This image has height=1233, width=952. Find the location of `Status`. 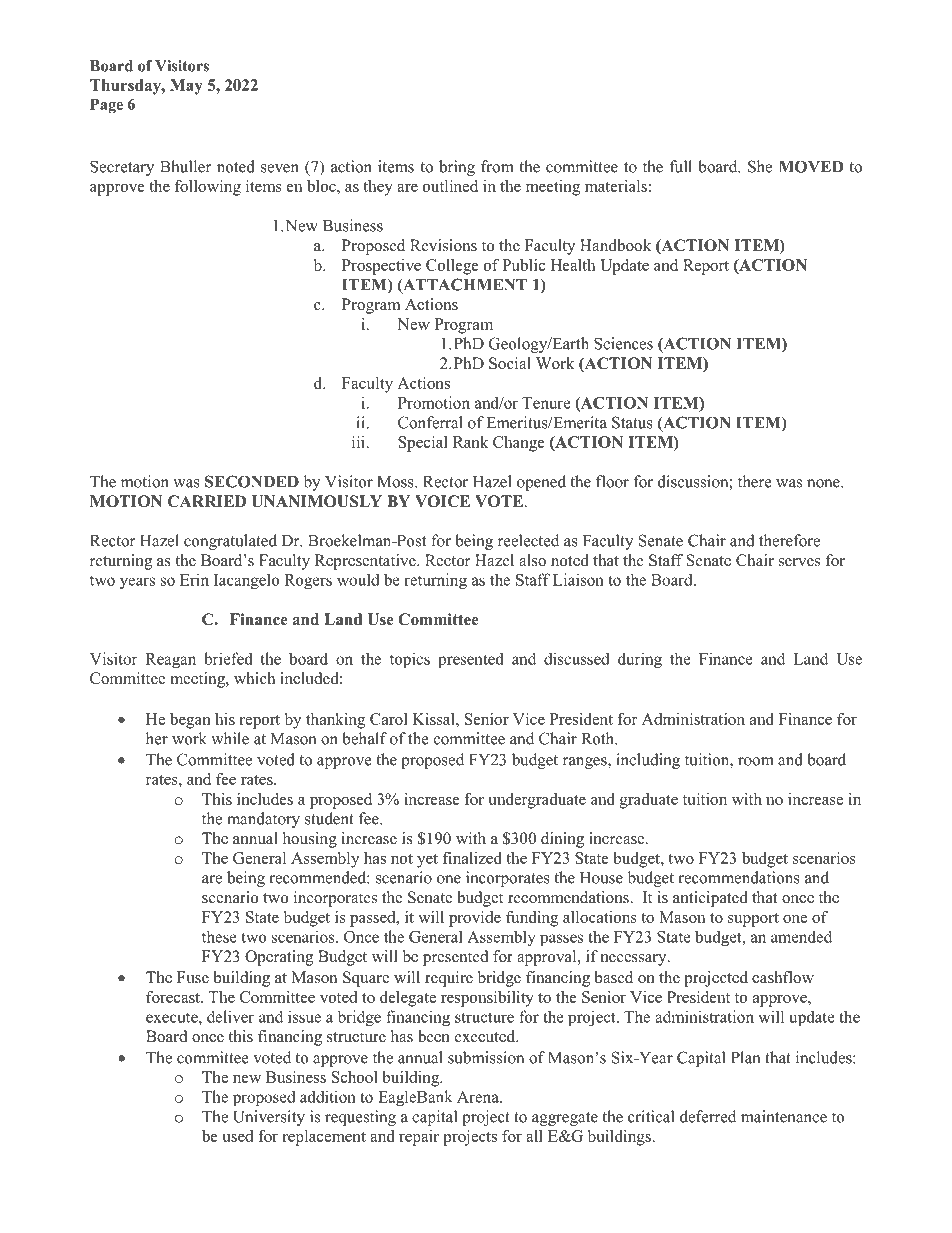

Status is located at coordinates (632, 422).
